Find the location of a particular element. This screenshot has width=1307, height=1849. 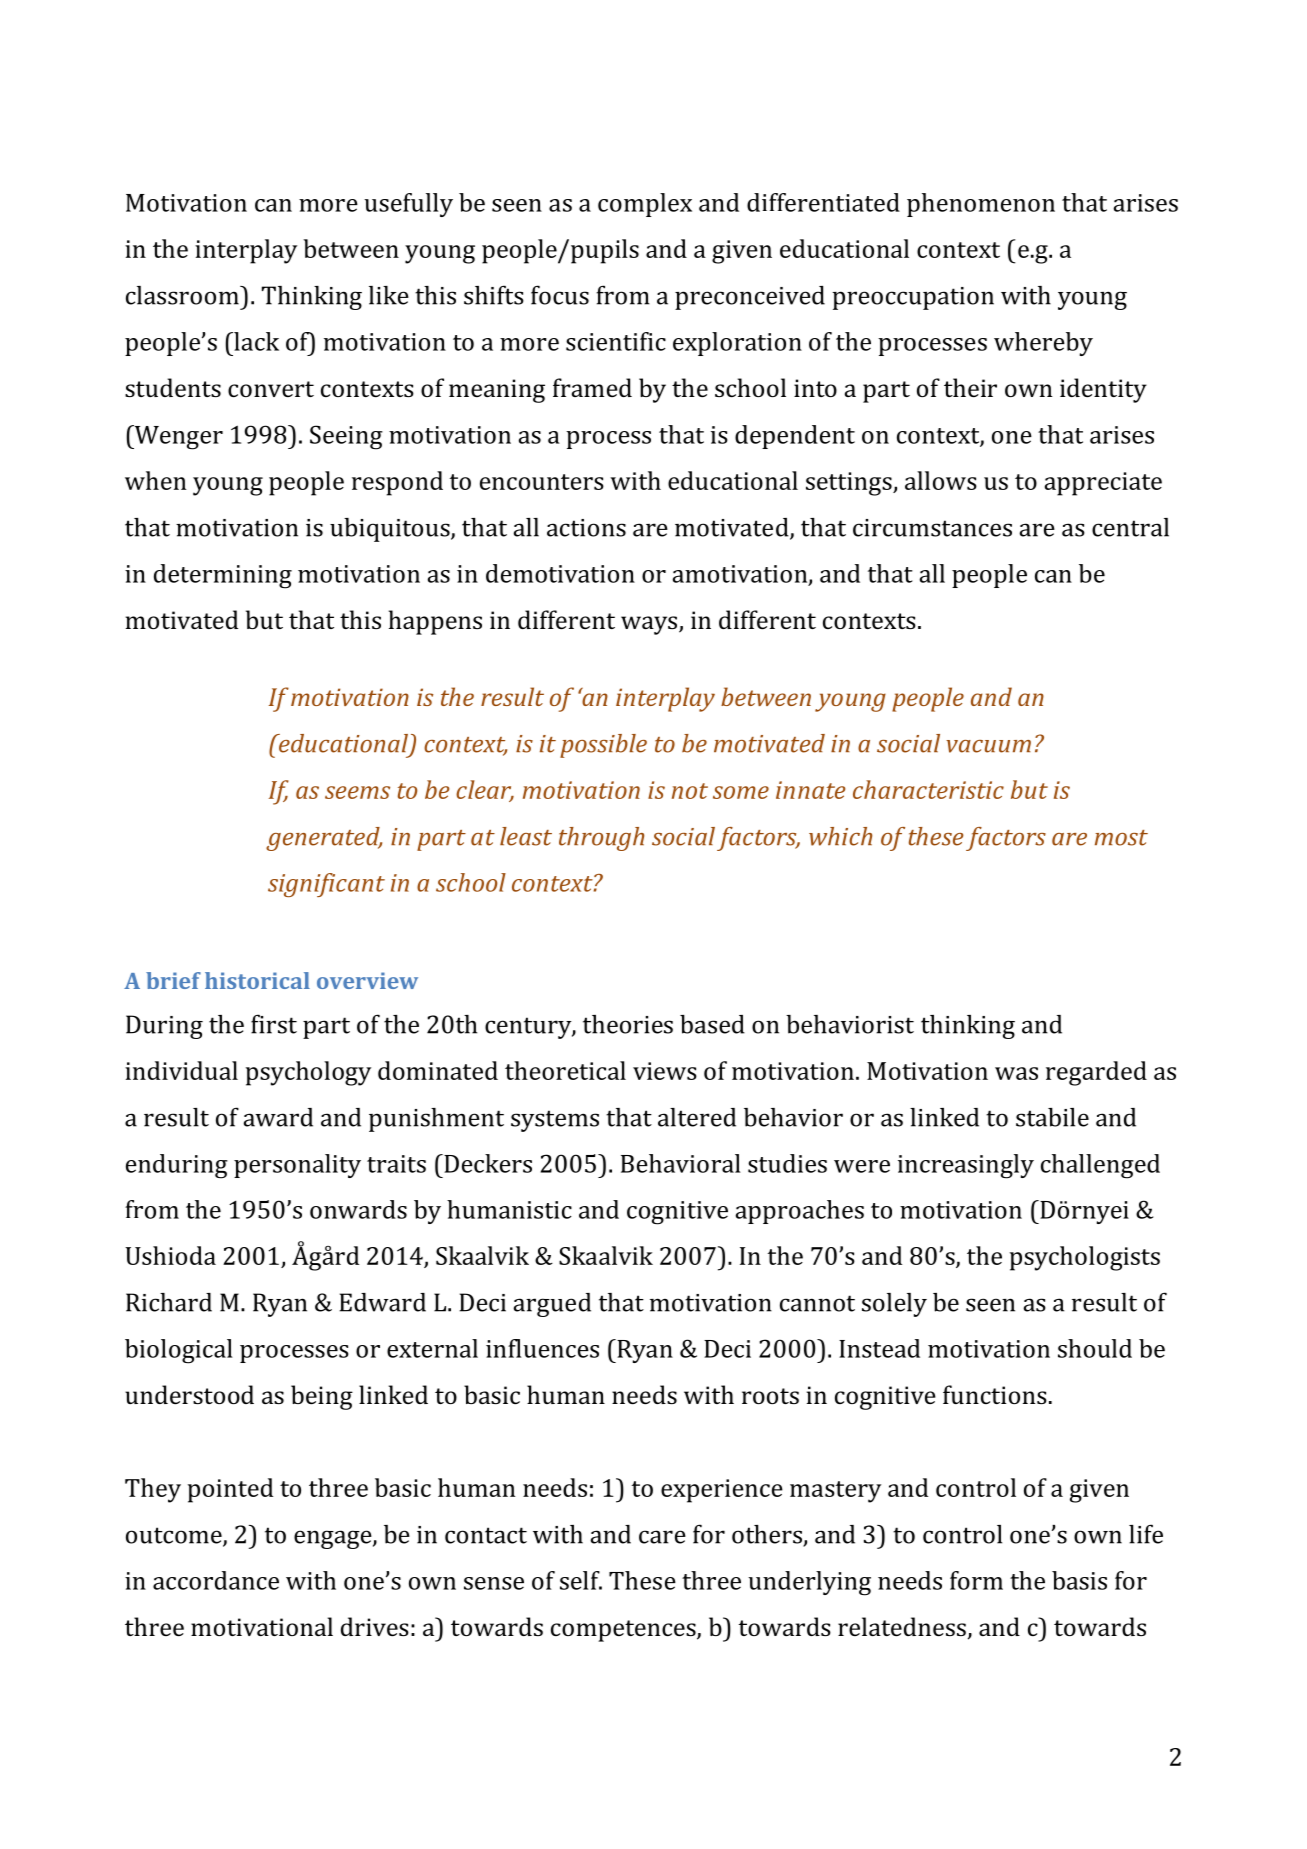

phenomenon is located at coordinates (981, 205).
